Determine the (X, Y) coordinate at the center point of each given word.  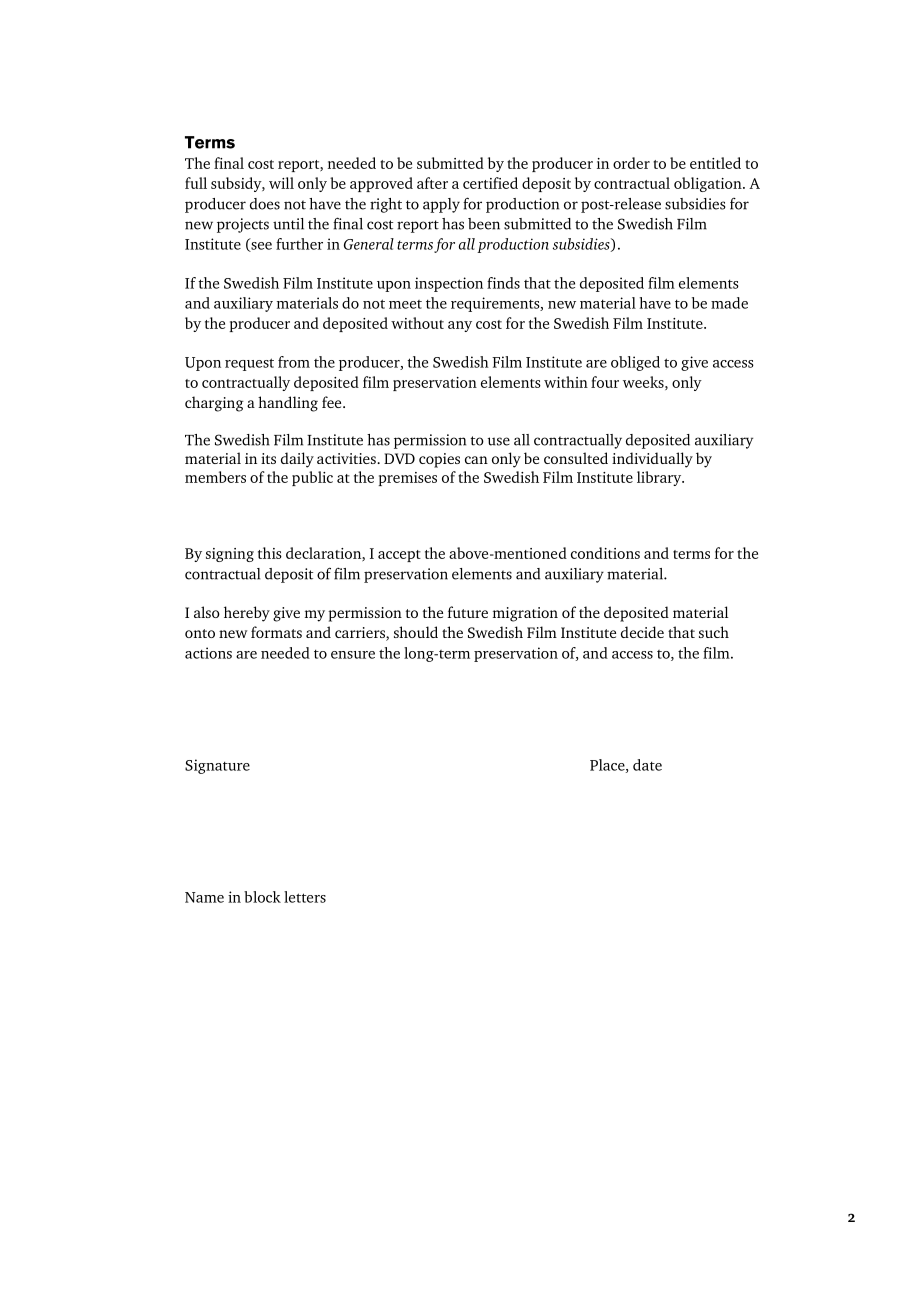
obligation (709, 184)
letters (305, 897)
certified (490, 183)
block (262, 897)
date (647, 765)
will (281, 183)
